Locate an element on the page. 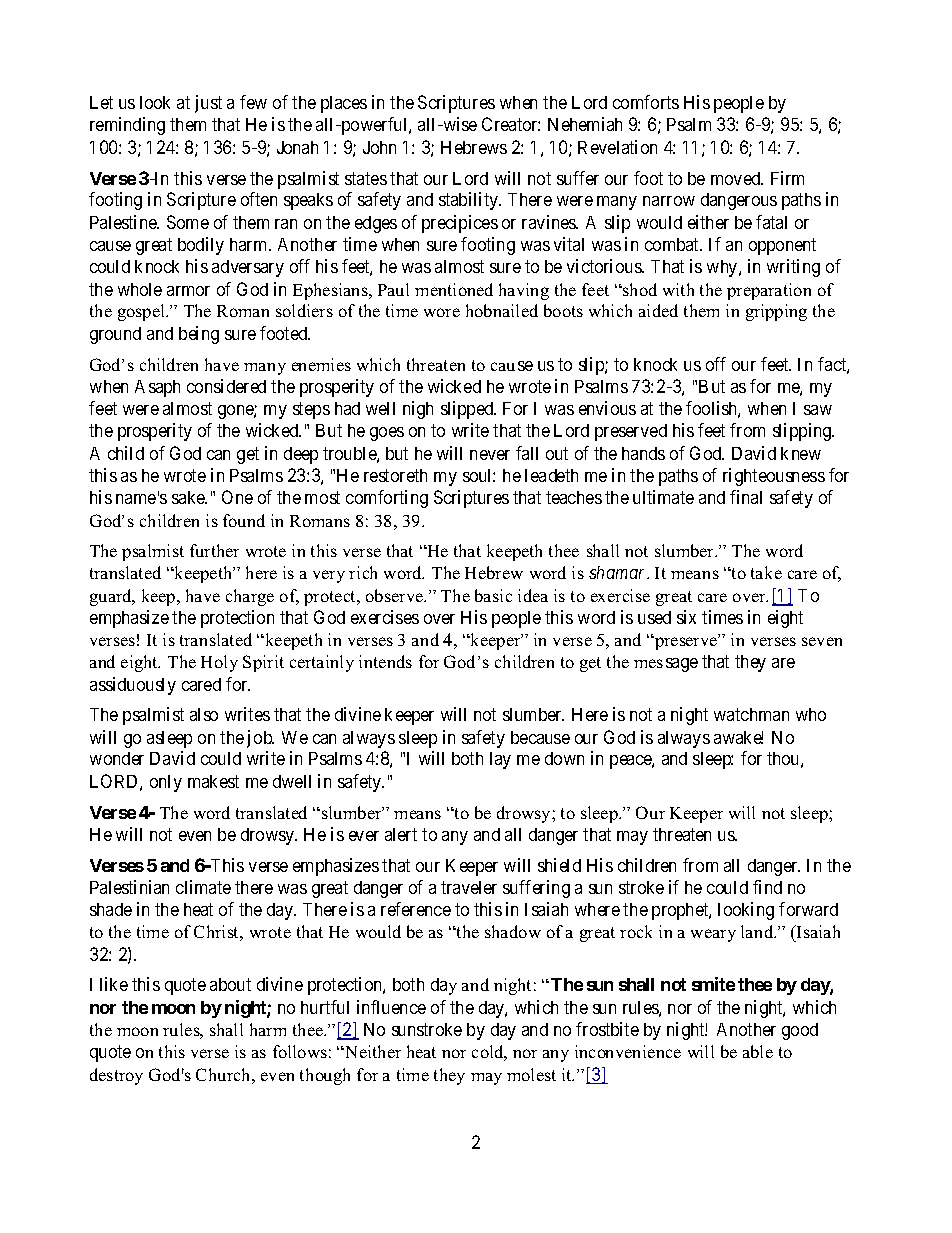 This page has height=1233, width=952. destroy is located at coordinates (116, 1076).
